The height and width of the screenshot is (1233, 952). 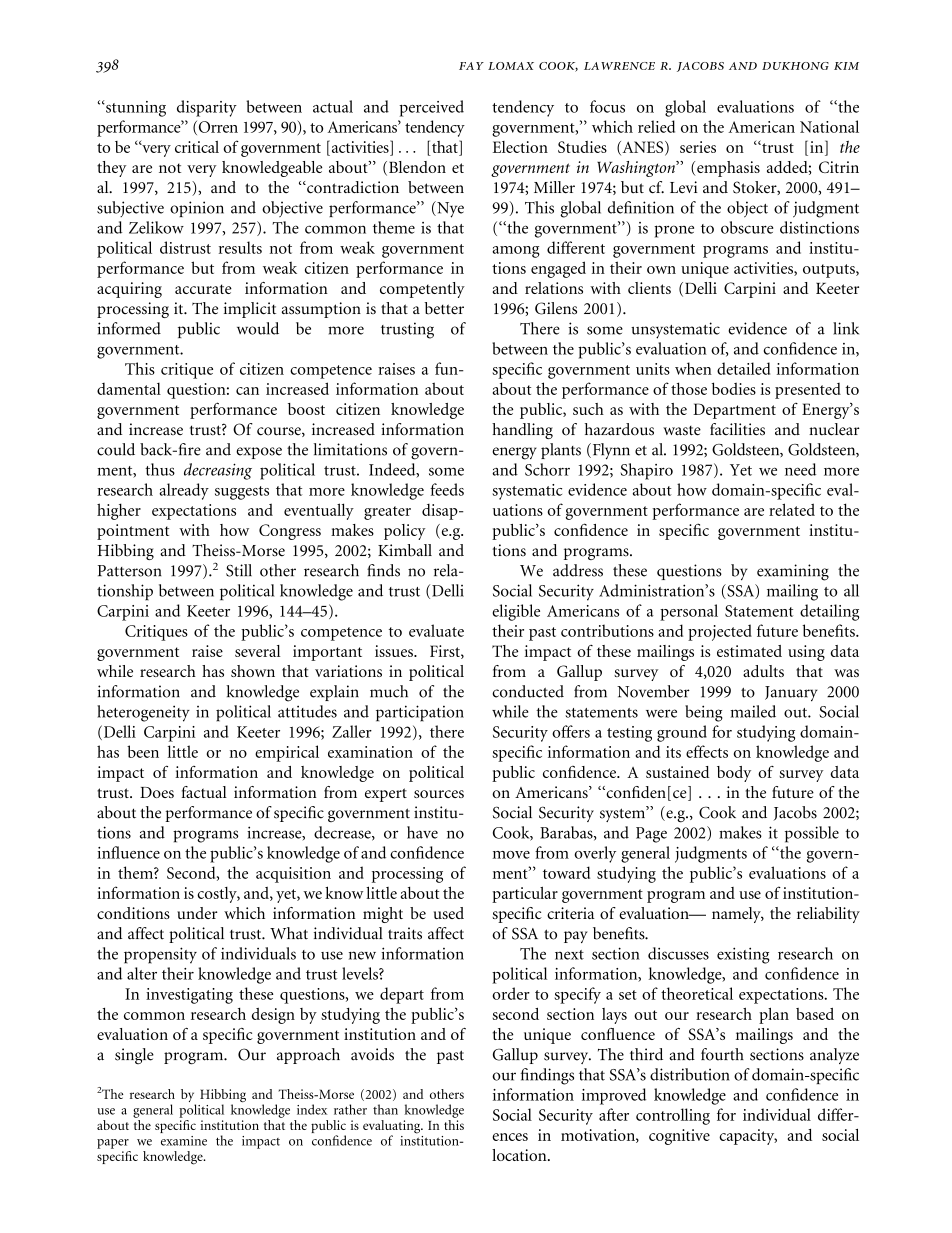 I want to click on eligible, so click(x=516, y=612).
